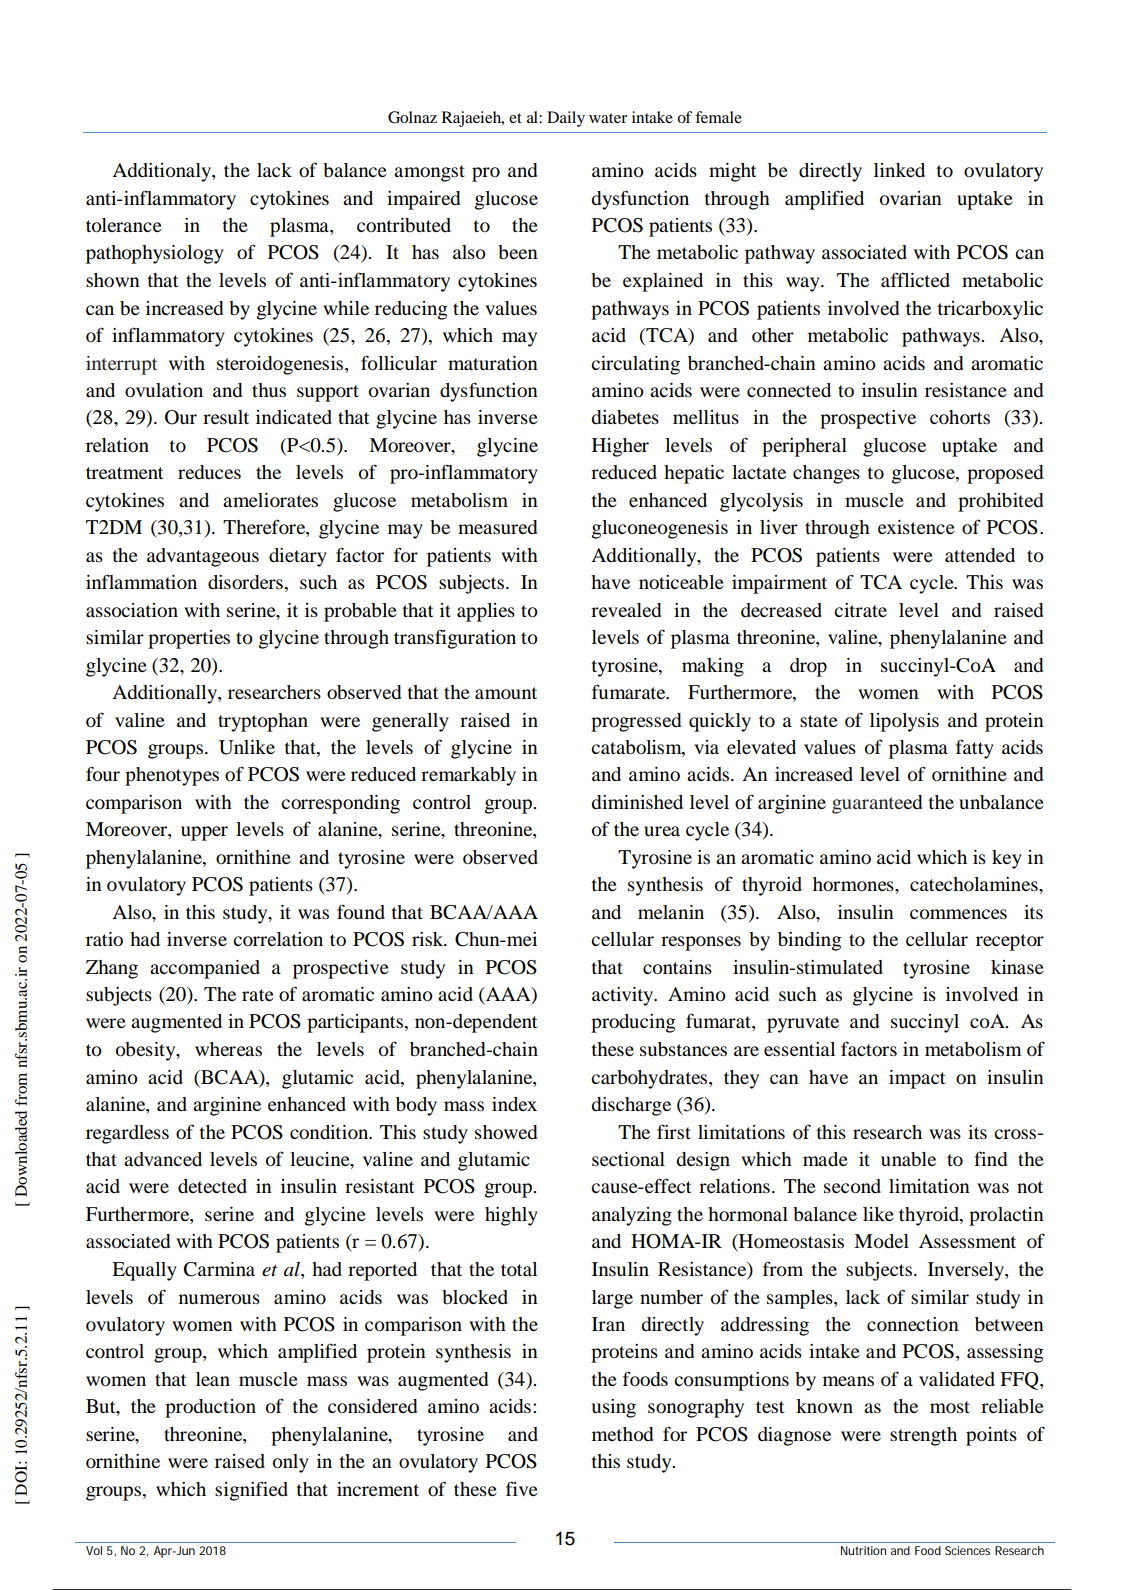  I want to click on linked, so click(899, 170).
